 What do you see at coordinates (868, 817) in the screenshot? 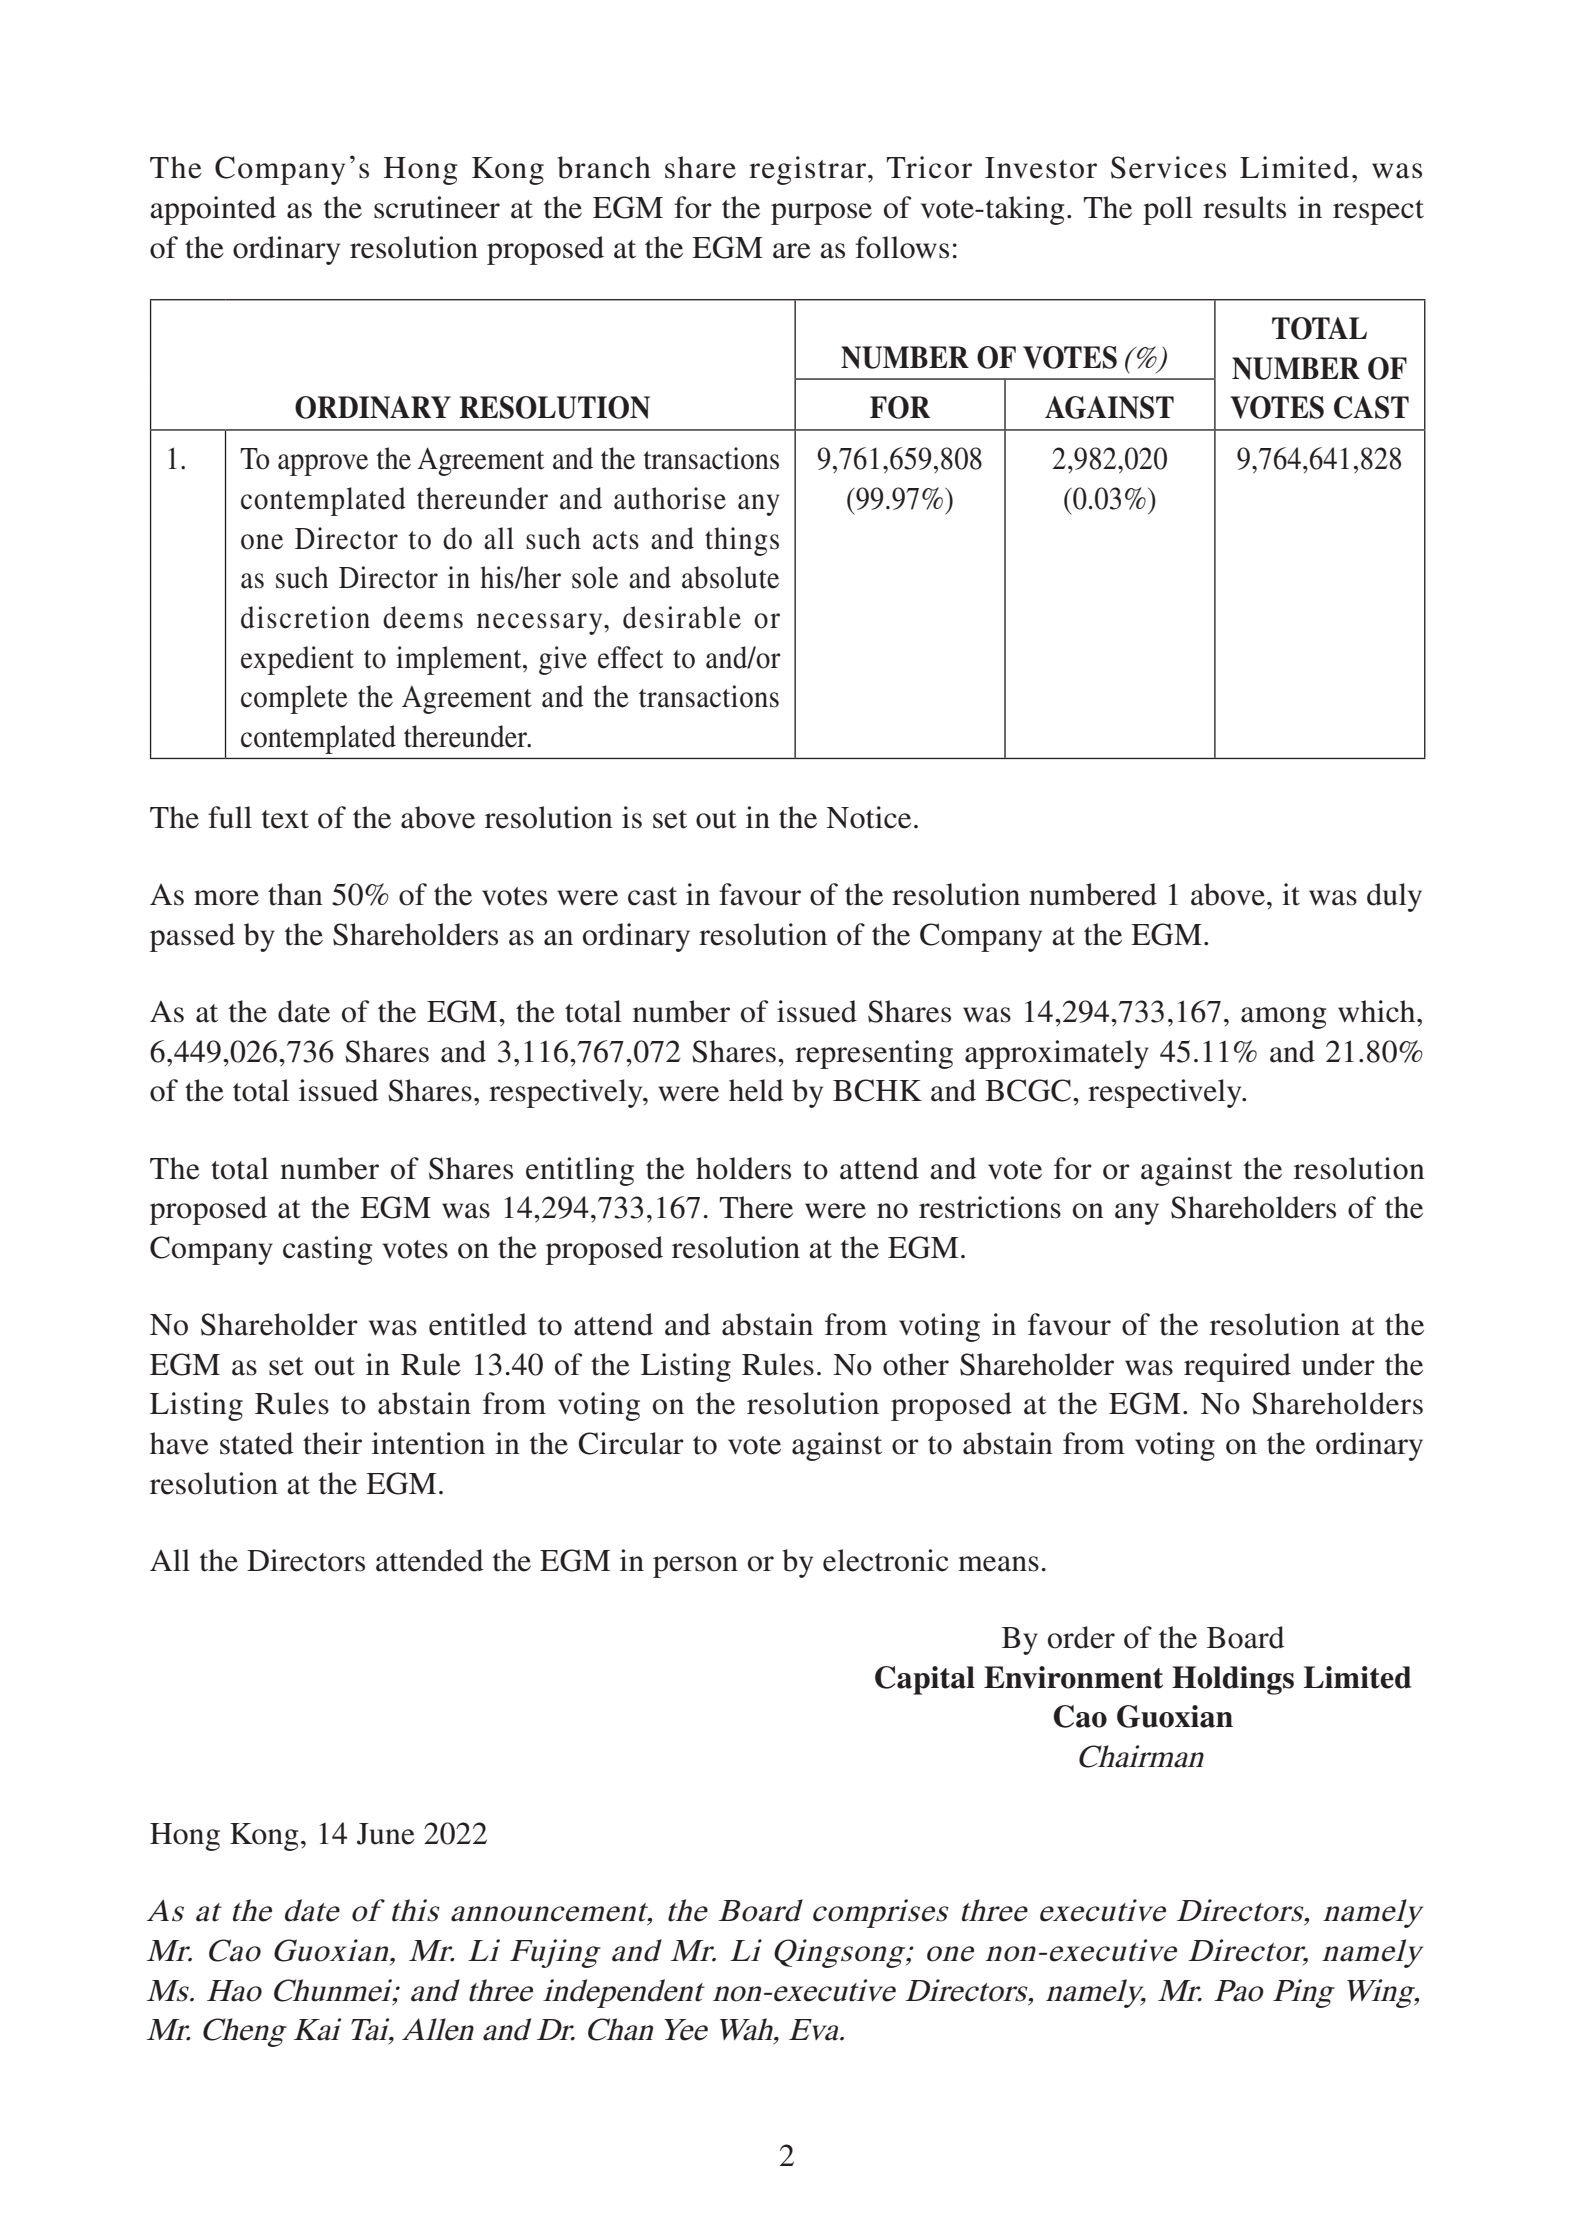
I see `Notice` at bounding box center [868, 817].
